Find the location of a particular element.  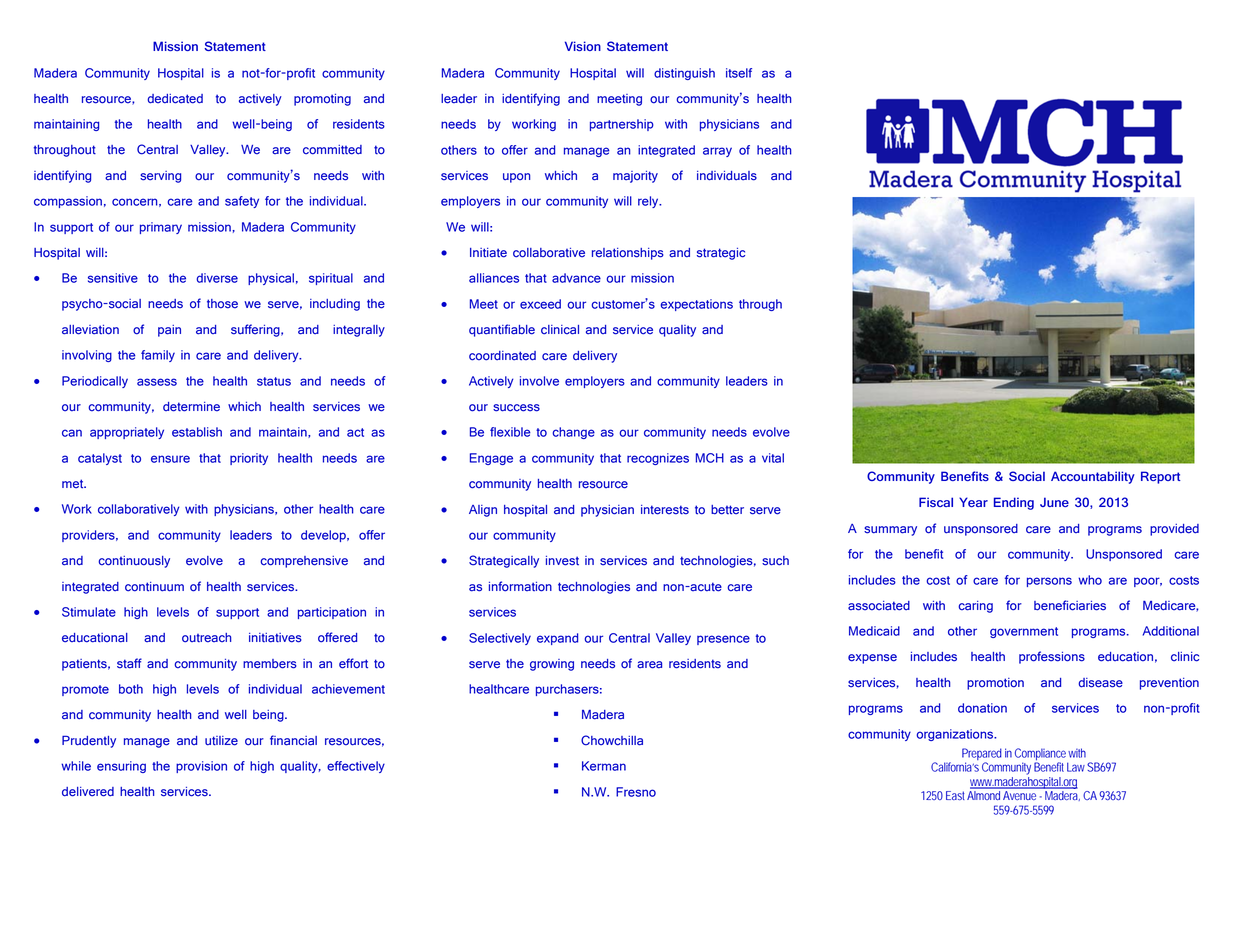

establish is located at coordinates (197, 432).
